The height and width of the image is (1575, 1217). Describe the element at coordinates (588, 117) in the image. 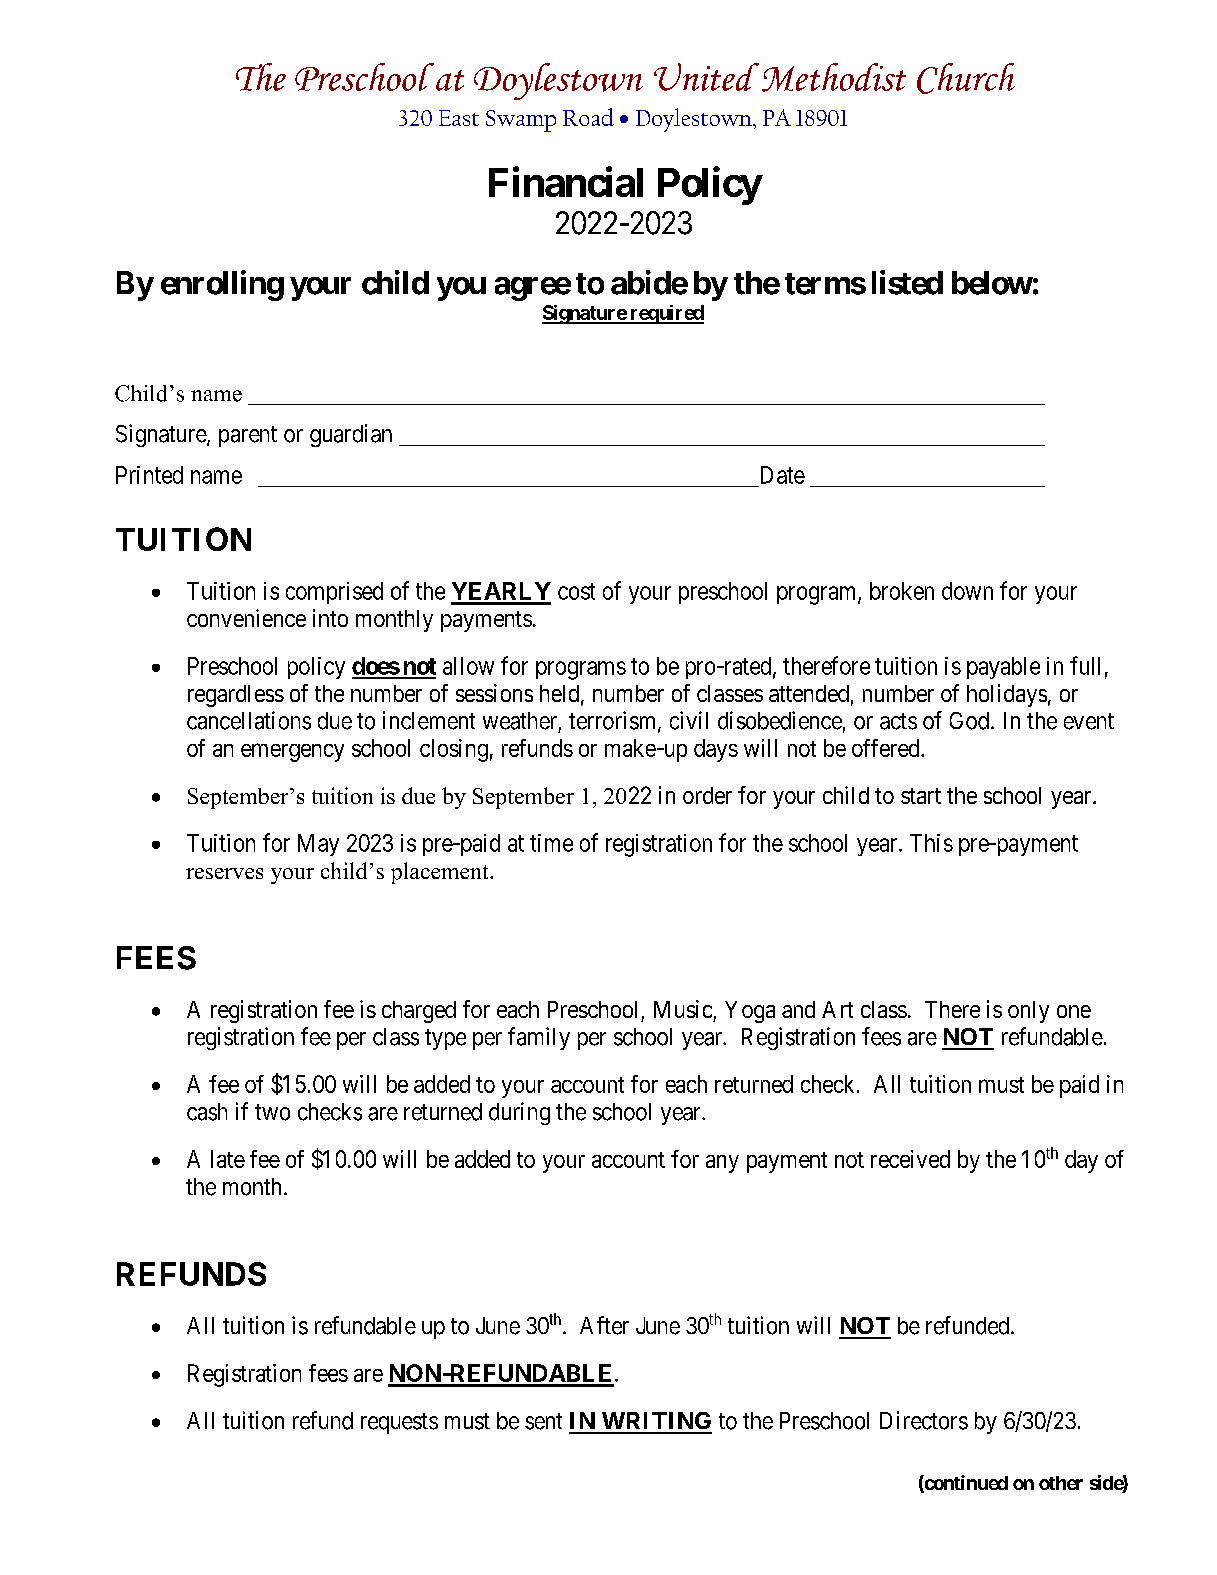

I see `Road` at that location.
